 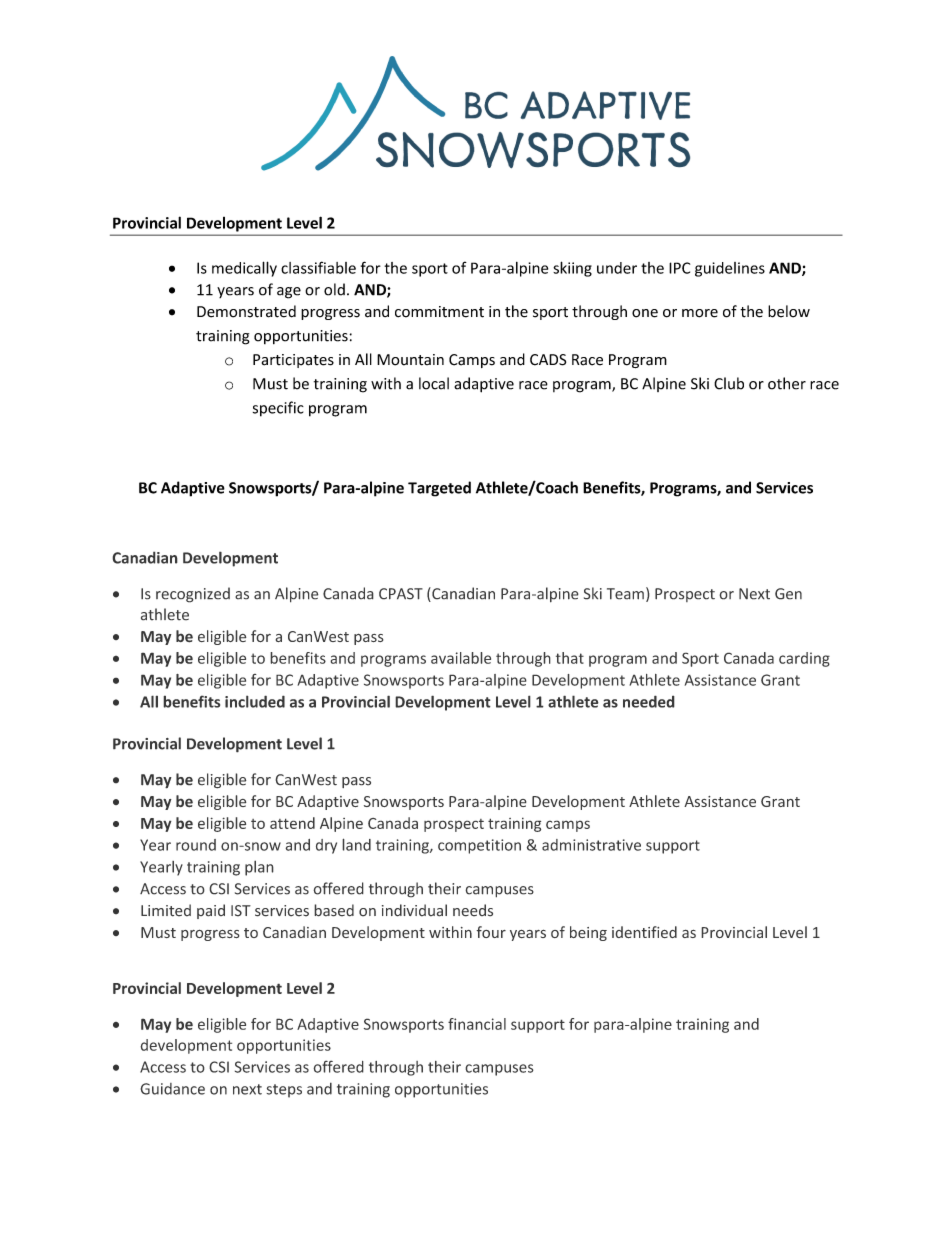 What do you see at coordinates (439, 312) in the image?
I see `commitment` at bounding box center [439, 312].
